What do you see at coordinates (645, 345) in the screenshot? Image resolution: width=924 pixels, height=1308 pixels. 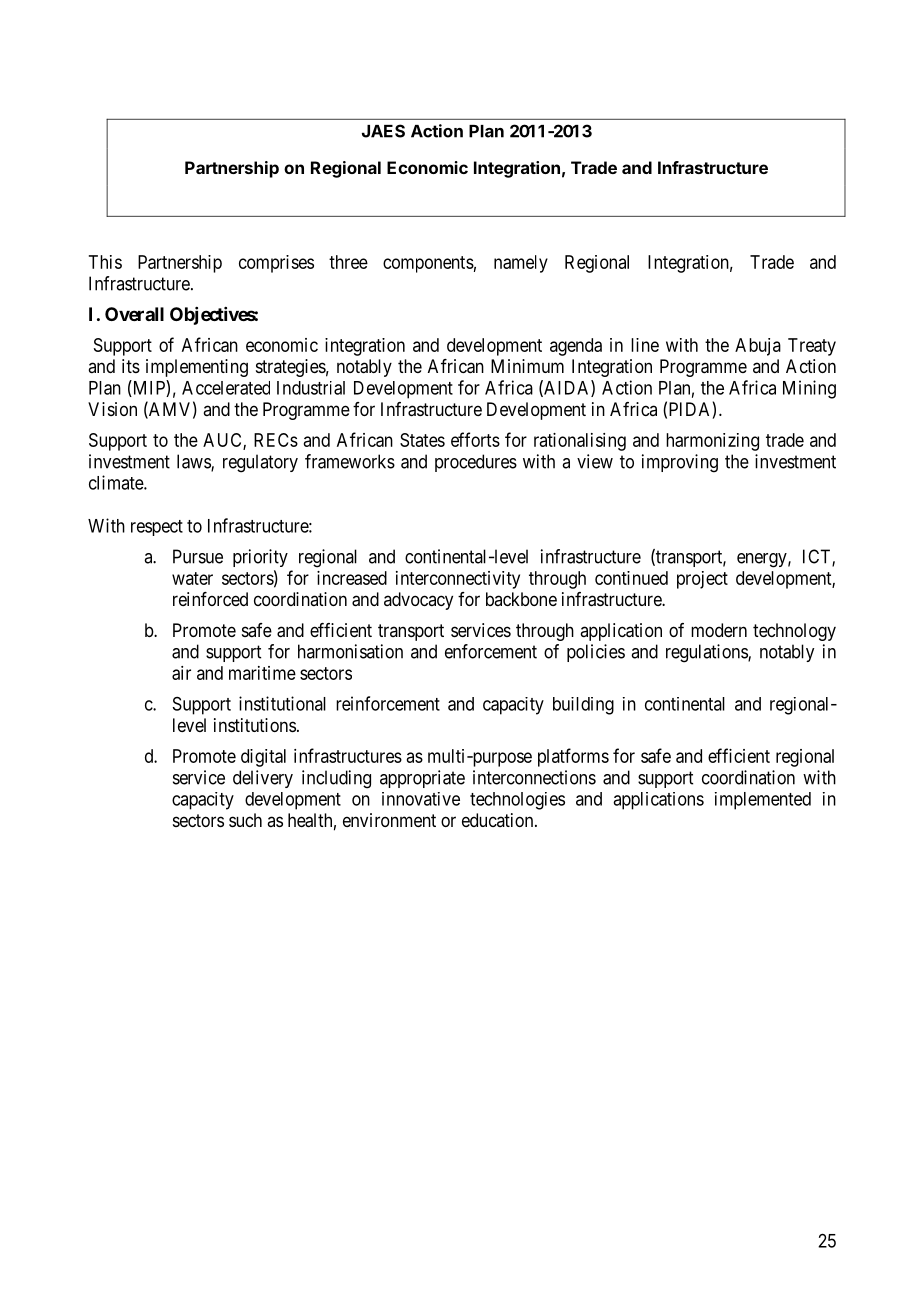 I see `line` at bounding box center [645, 345].
